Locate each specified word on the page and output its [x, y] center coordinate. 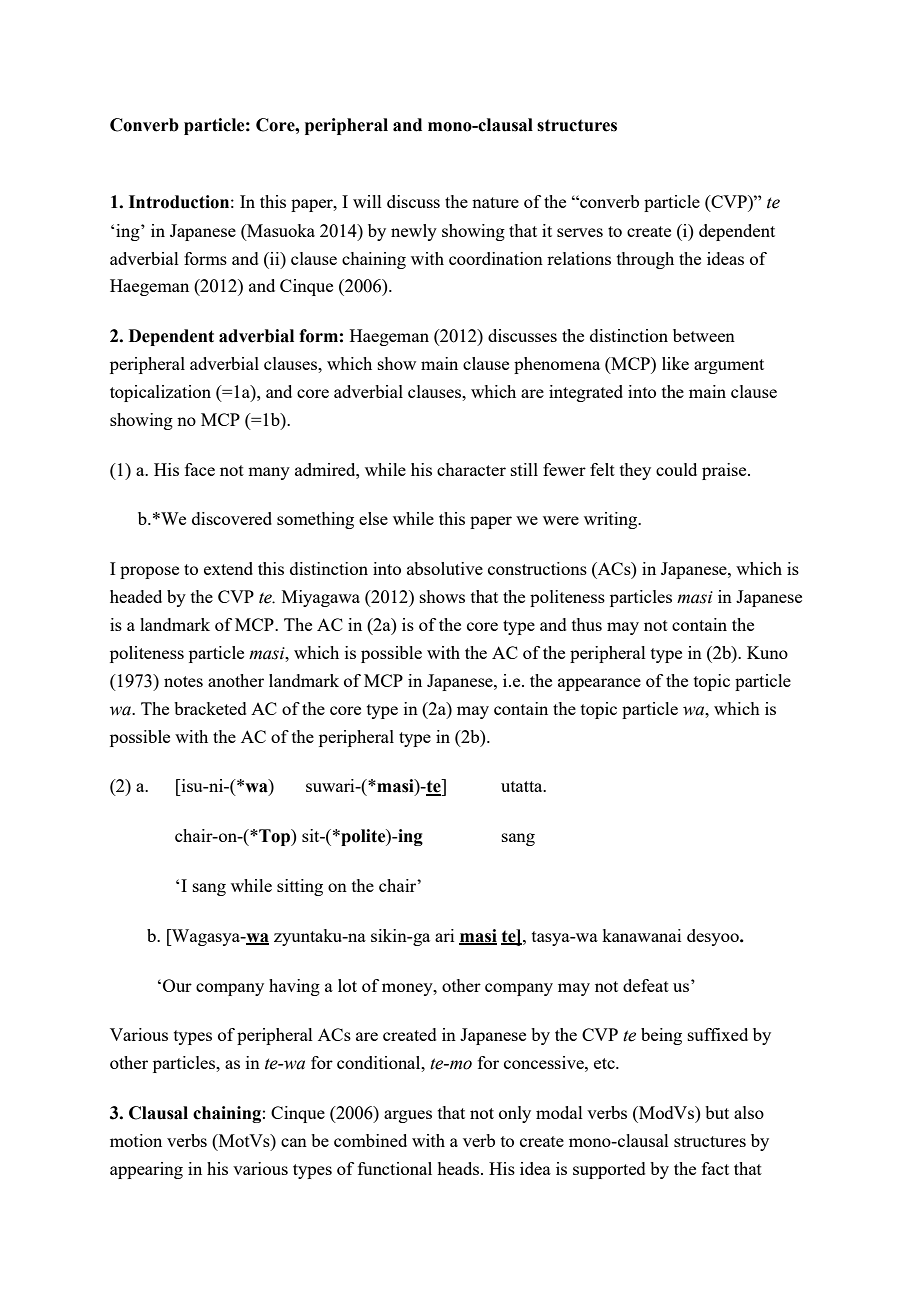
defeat [646, 985]
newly [414, 232]
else [373, 518]
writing [612, 520]
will [367, 201]
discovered [232, 518]
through [645, 260]
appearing [146, 1170]
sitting [300, 887]
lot [347, 985]
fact [715, 1168]
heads [459, 1168]
